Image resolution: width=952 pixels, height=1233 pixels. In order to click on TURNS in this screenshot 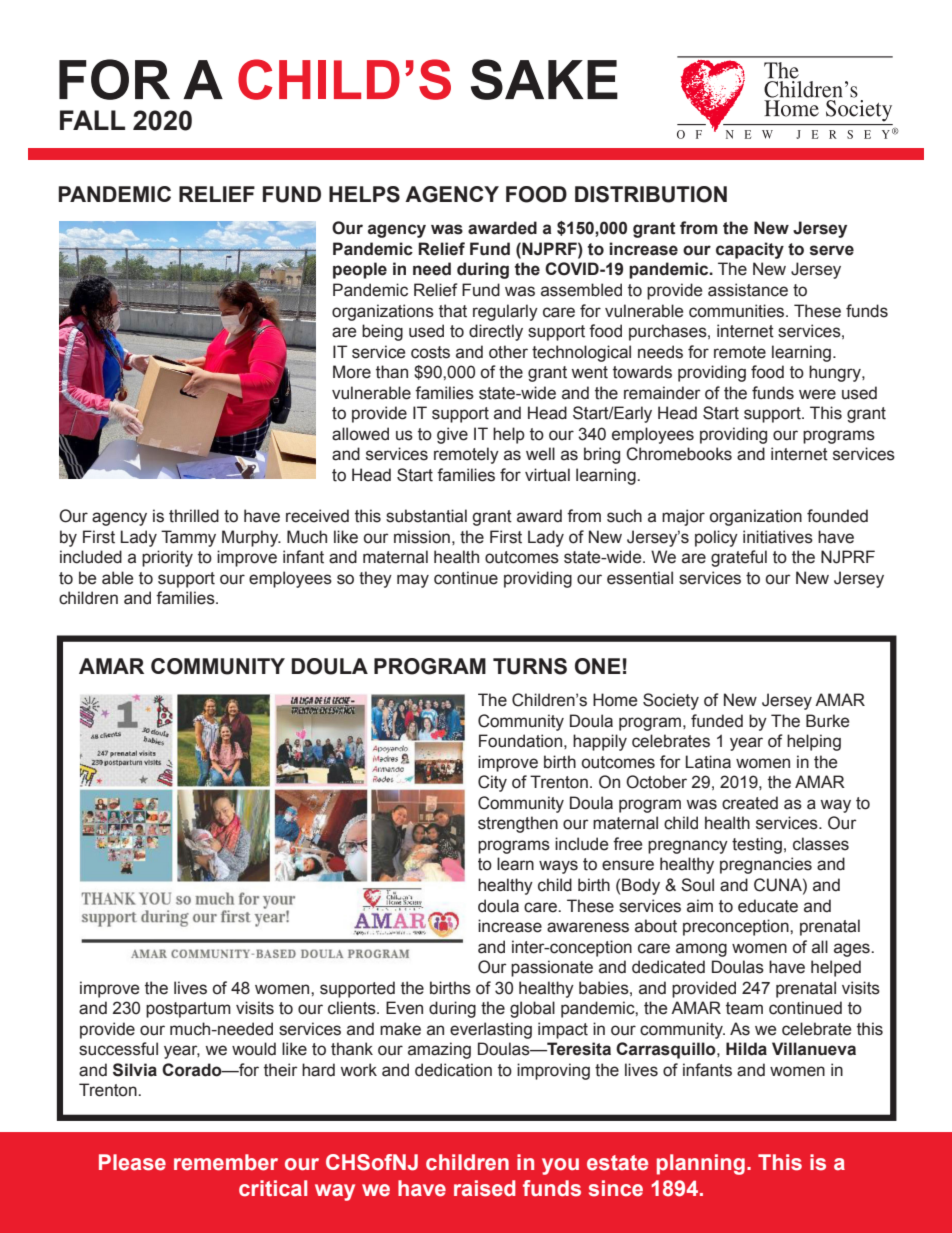, I will do `click(530, 666)`.
